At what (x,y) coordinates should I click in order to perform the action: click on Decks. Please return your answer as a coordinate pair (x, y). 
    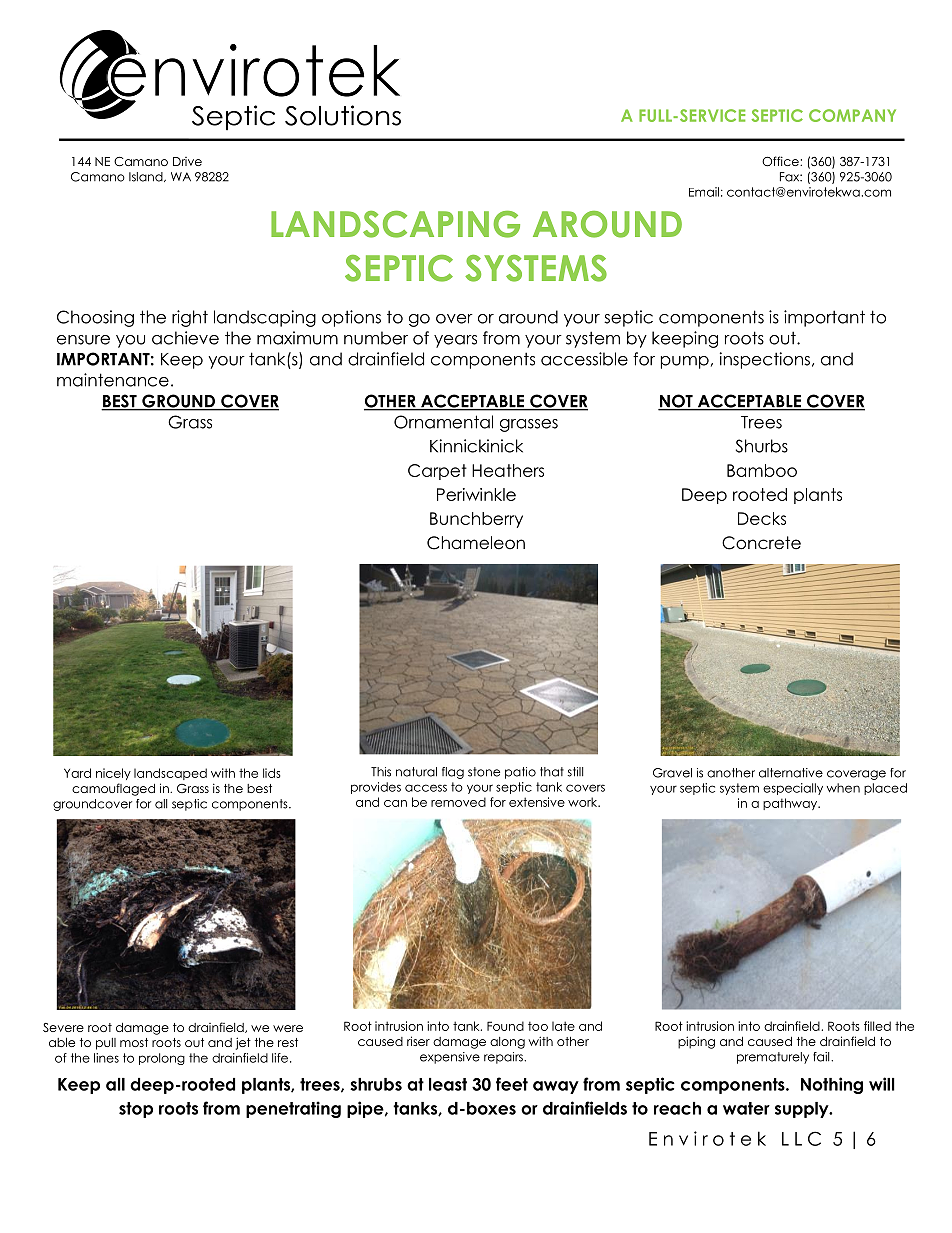
    Looking at the image, I should click on (762, 518).
